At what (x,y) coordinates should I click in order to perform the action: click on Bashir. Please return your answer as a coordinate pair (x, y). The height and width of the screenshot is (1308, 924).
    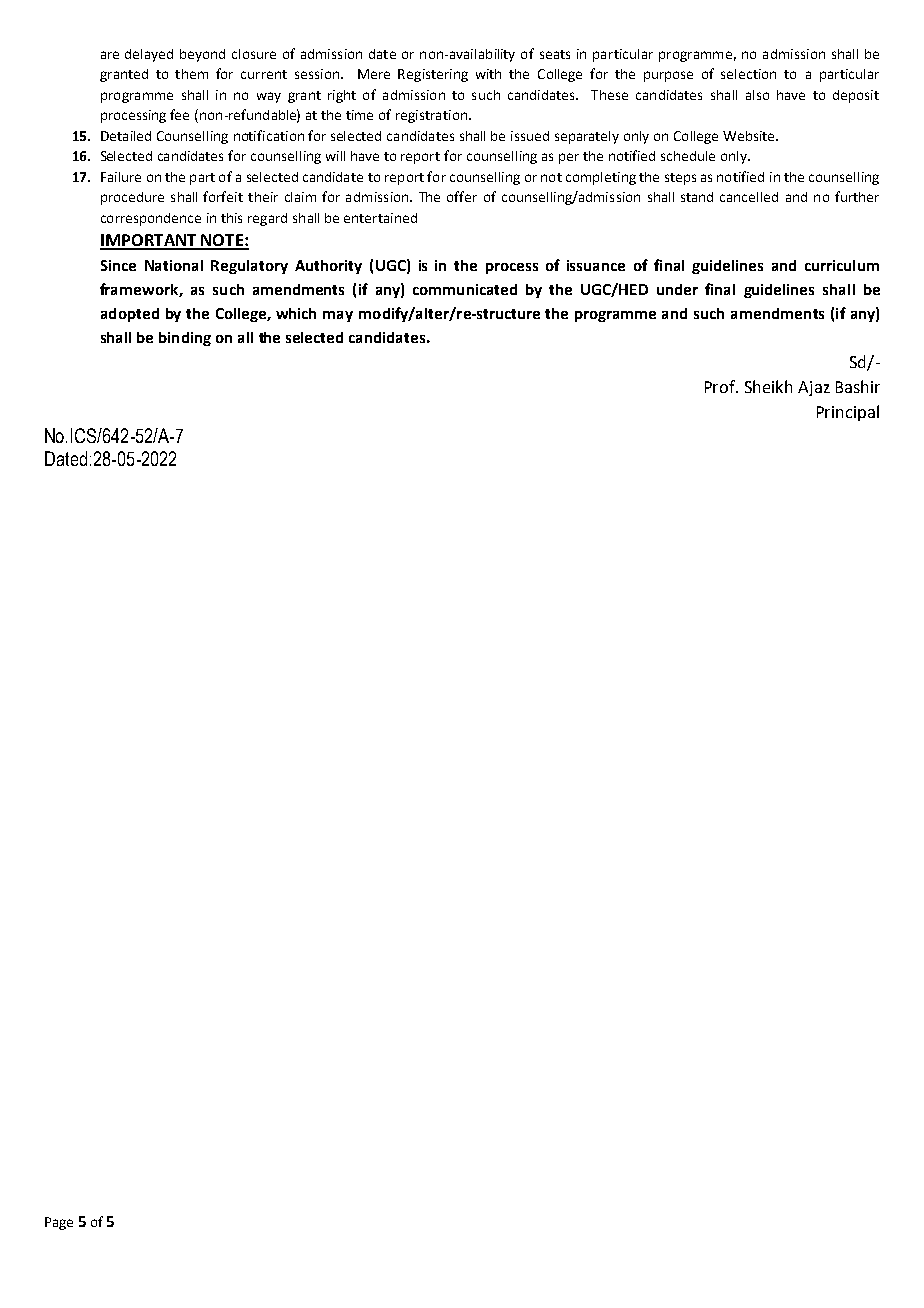
    Looking at the image, I should click on (858, 386).
